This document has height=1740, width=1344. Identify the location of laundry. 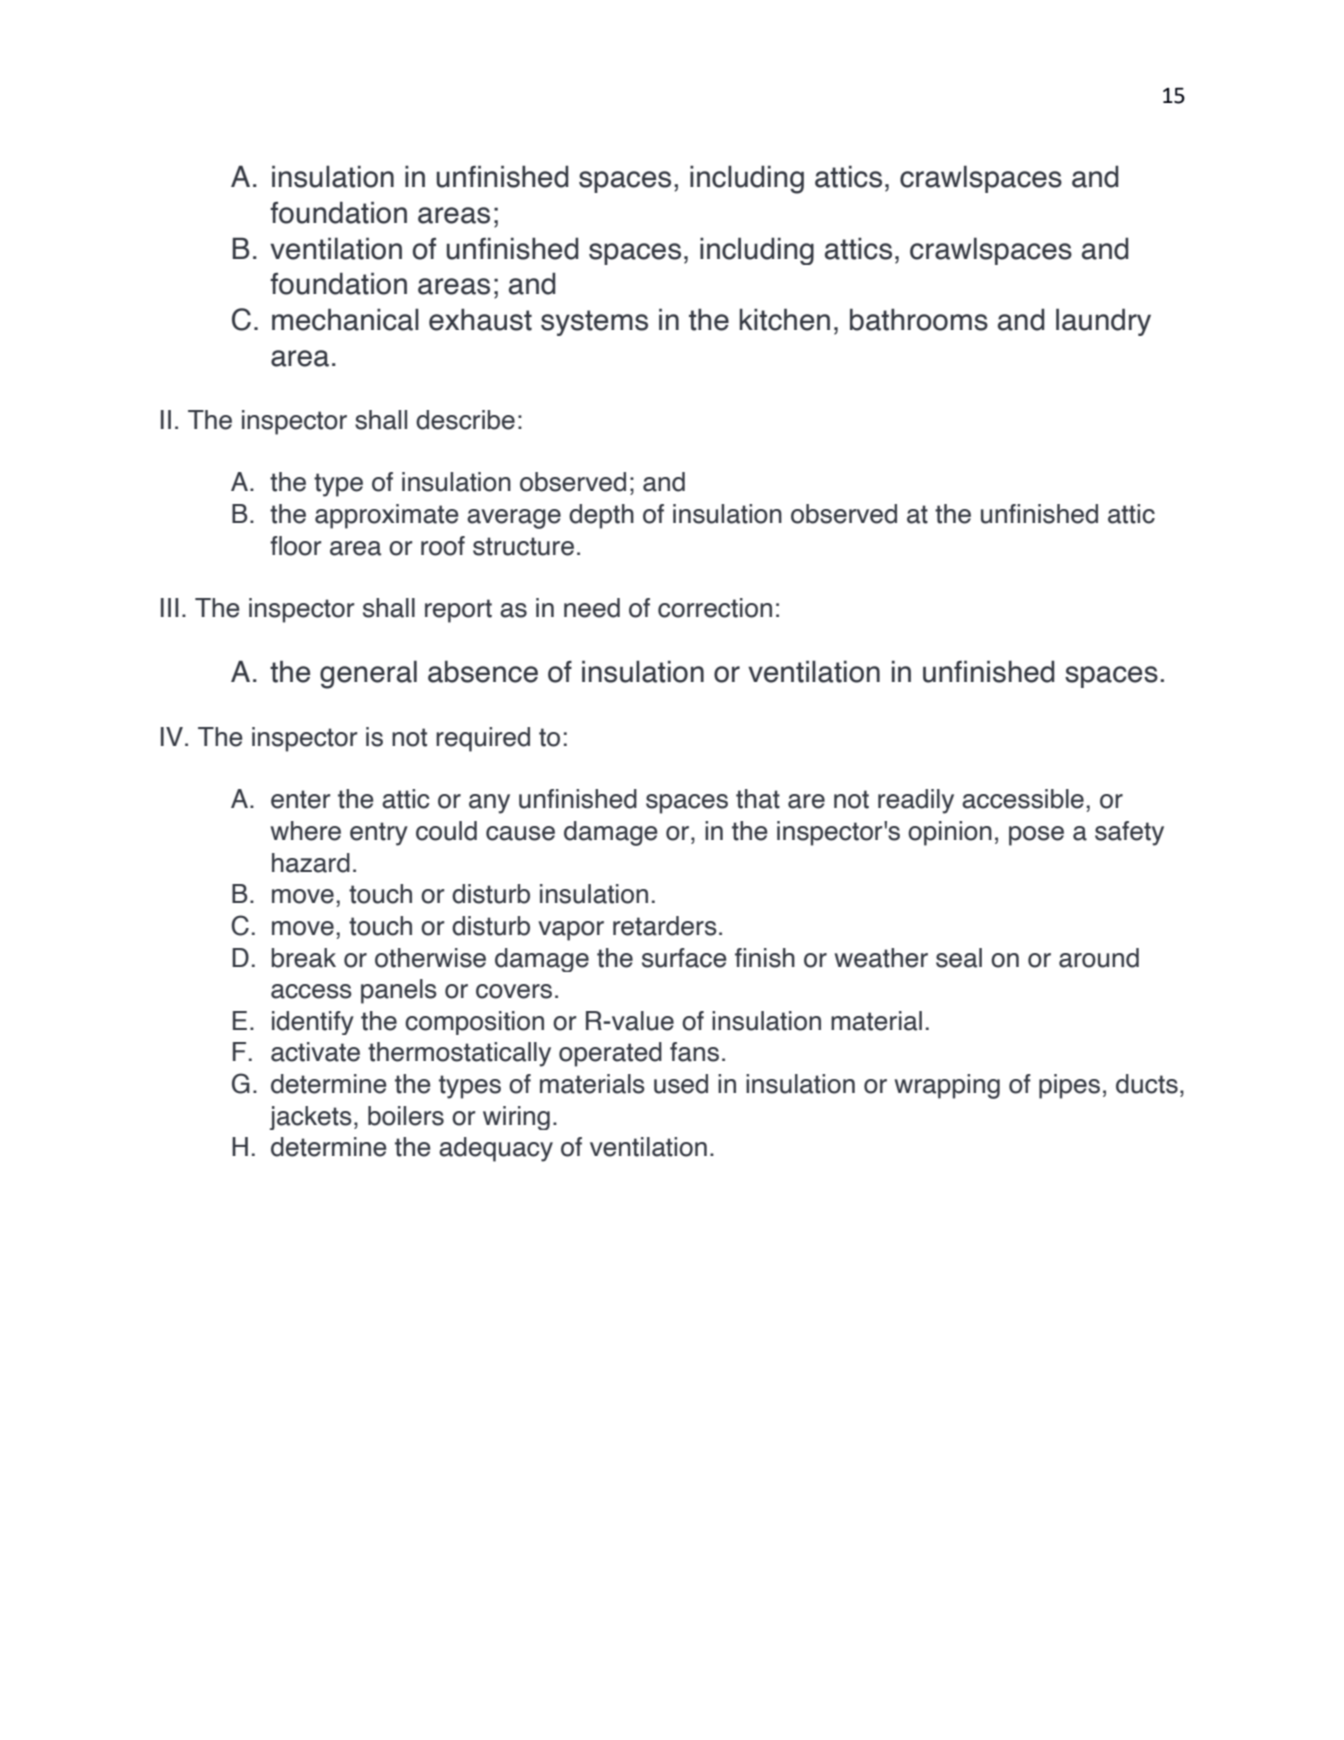
(1103, 322).
